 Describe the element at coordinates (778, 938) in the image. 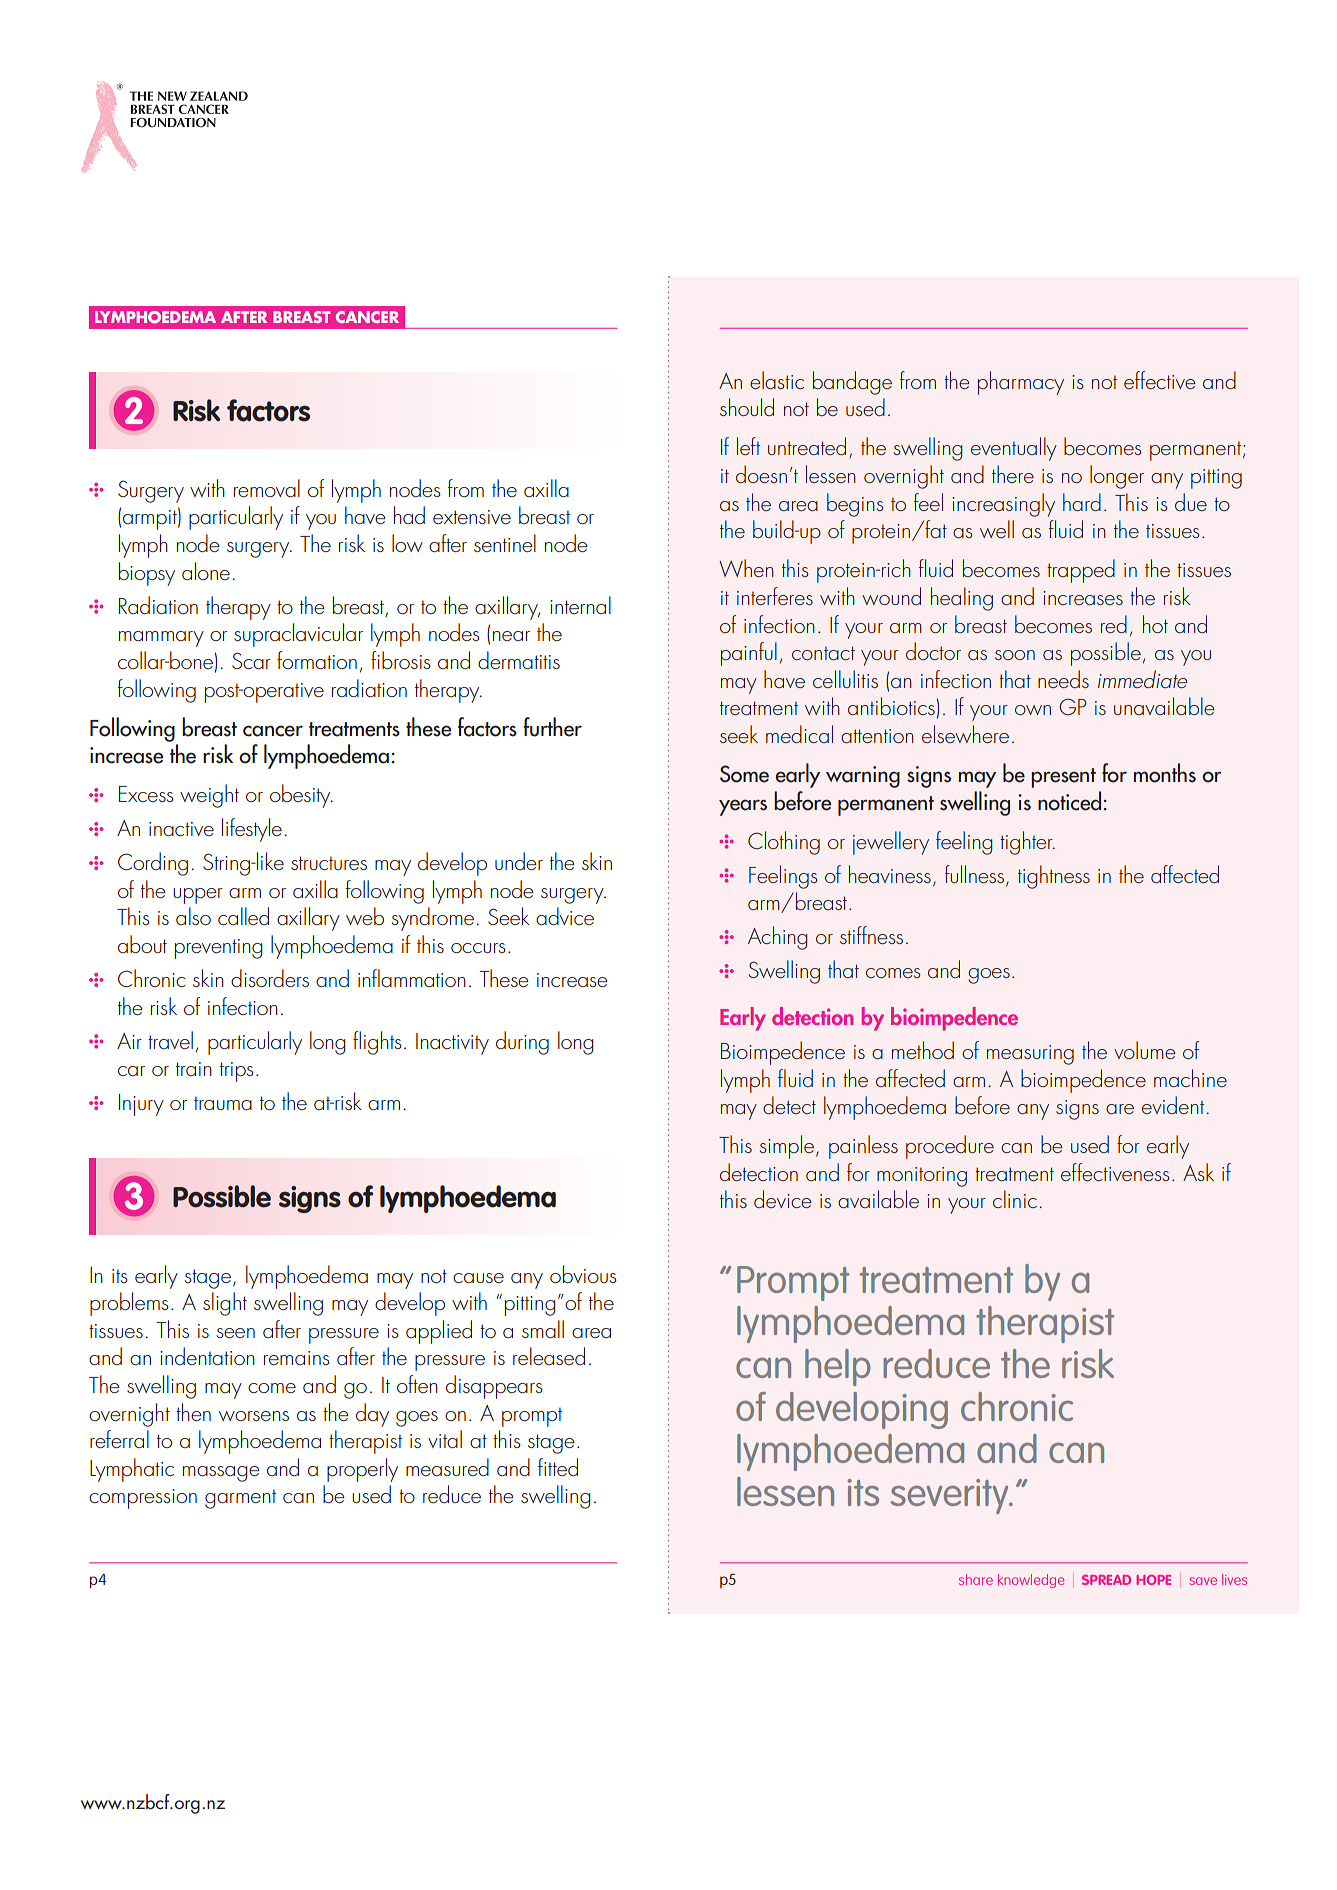

I see `Aching` at that location.
